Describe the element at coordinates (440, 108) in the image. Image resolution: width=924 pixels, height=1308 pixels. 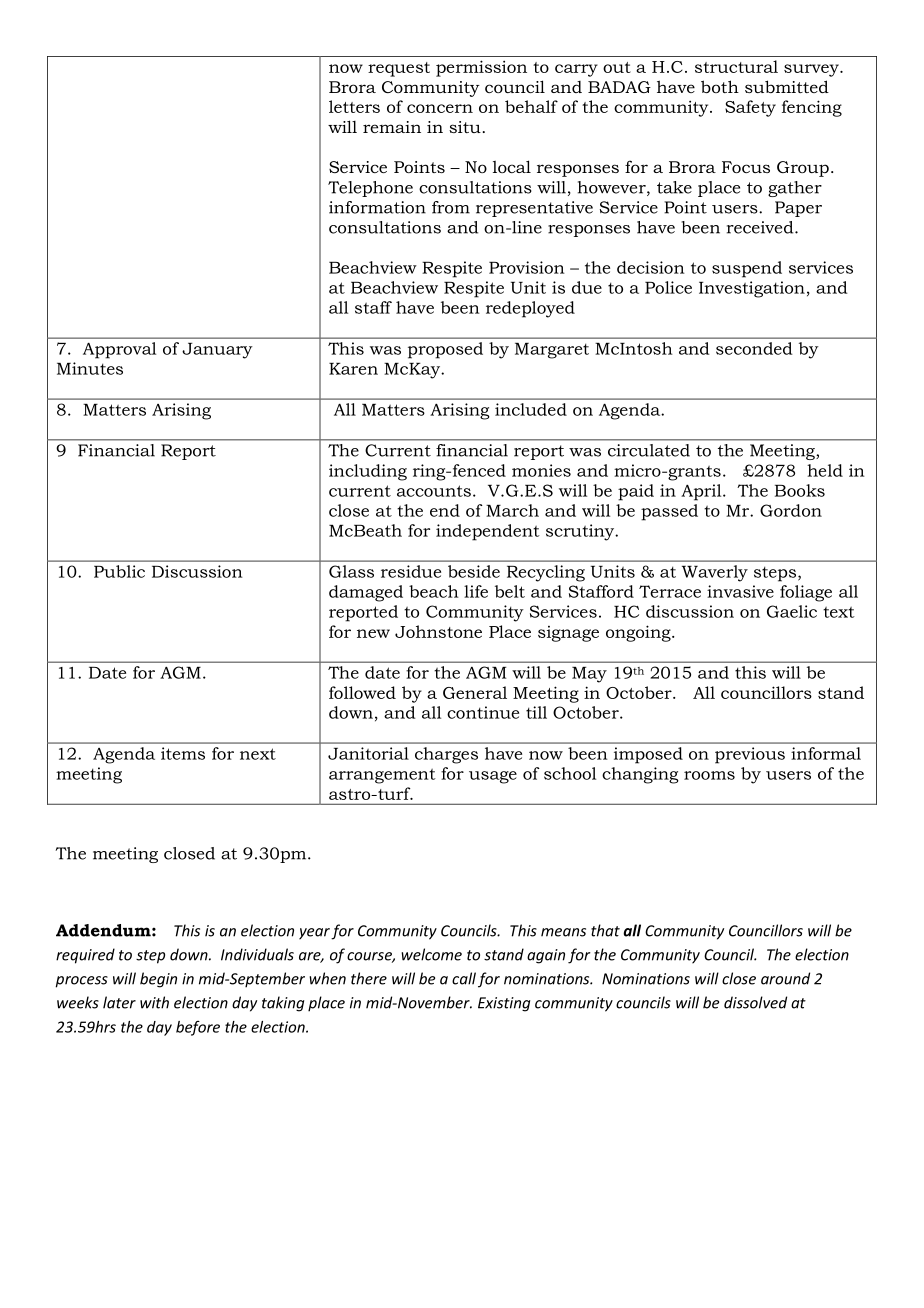
I see `concern` at that location.
